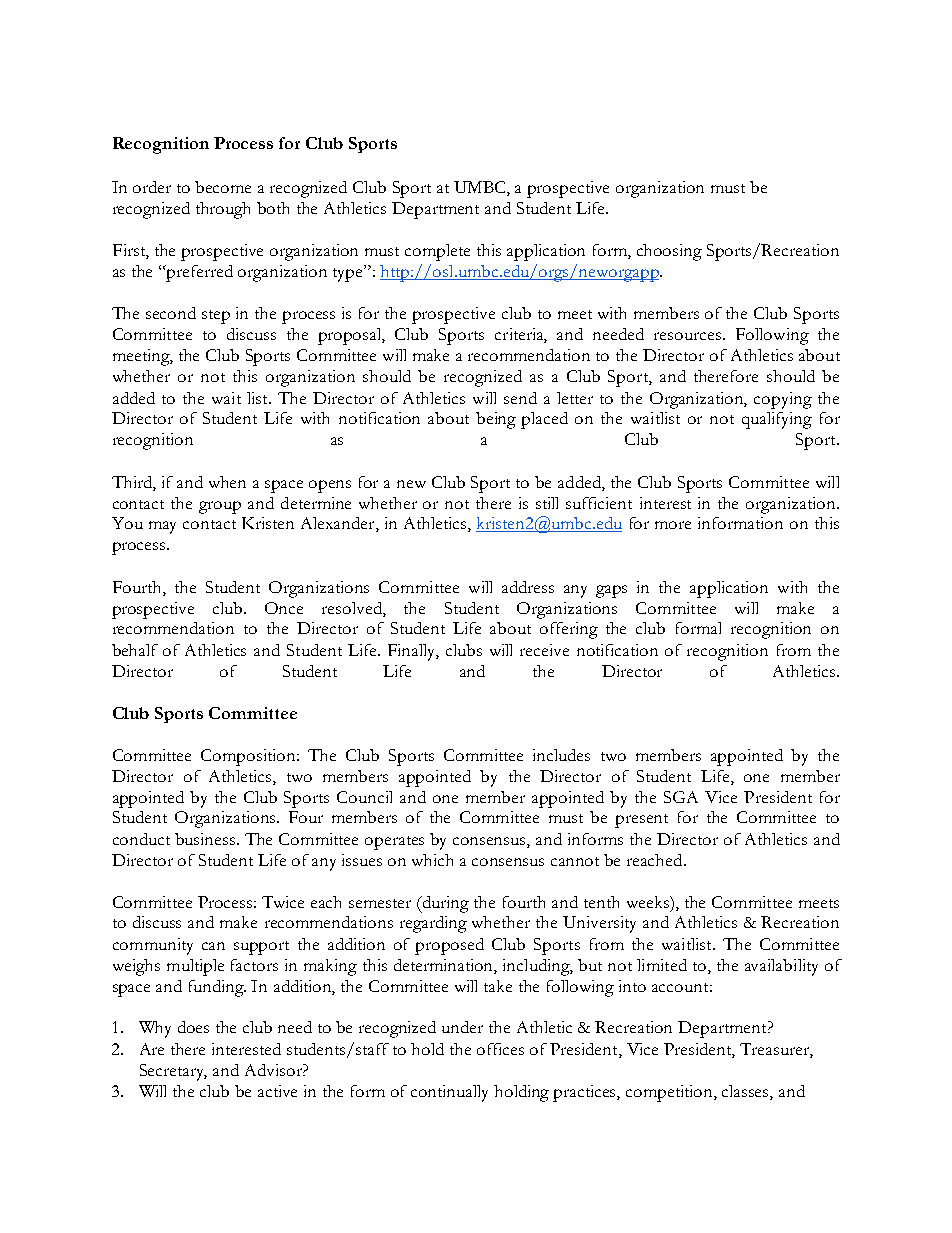  What do you see at coordinates (632, 986) in the screenshot?
I see `into` at bounding box center [632, 986].
